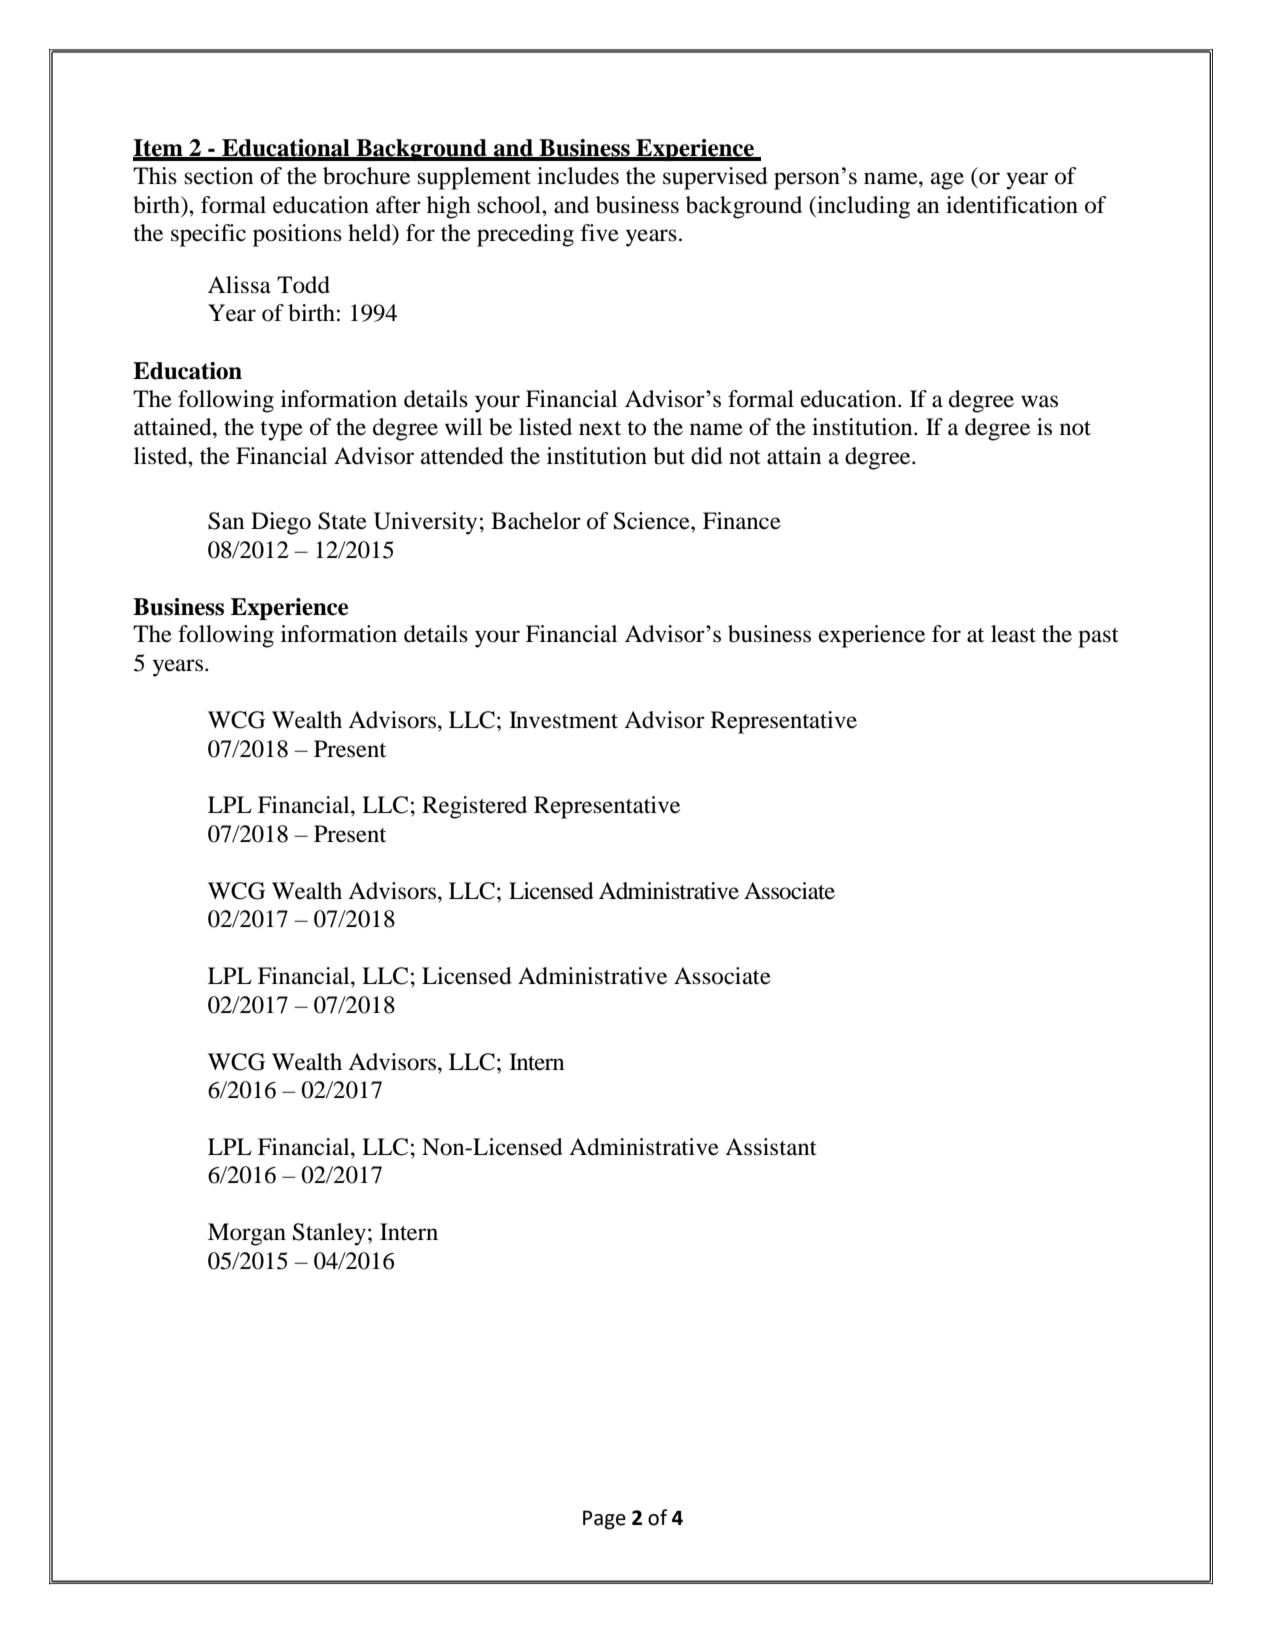 The image size is (1262, 1633). Describe the element at coordinates (297, 235) in the screenshot. I see `positions` at that location.
